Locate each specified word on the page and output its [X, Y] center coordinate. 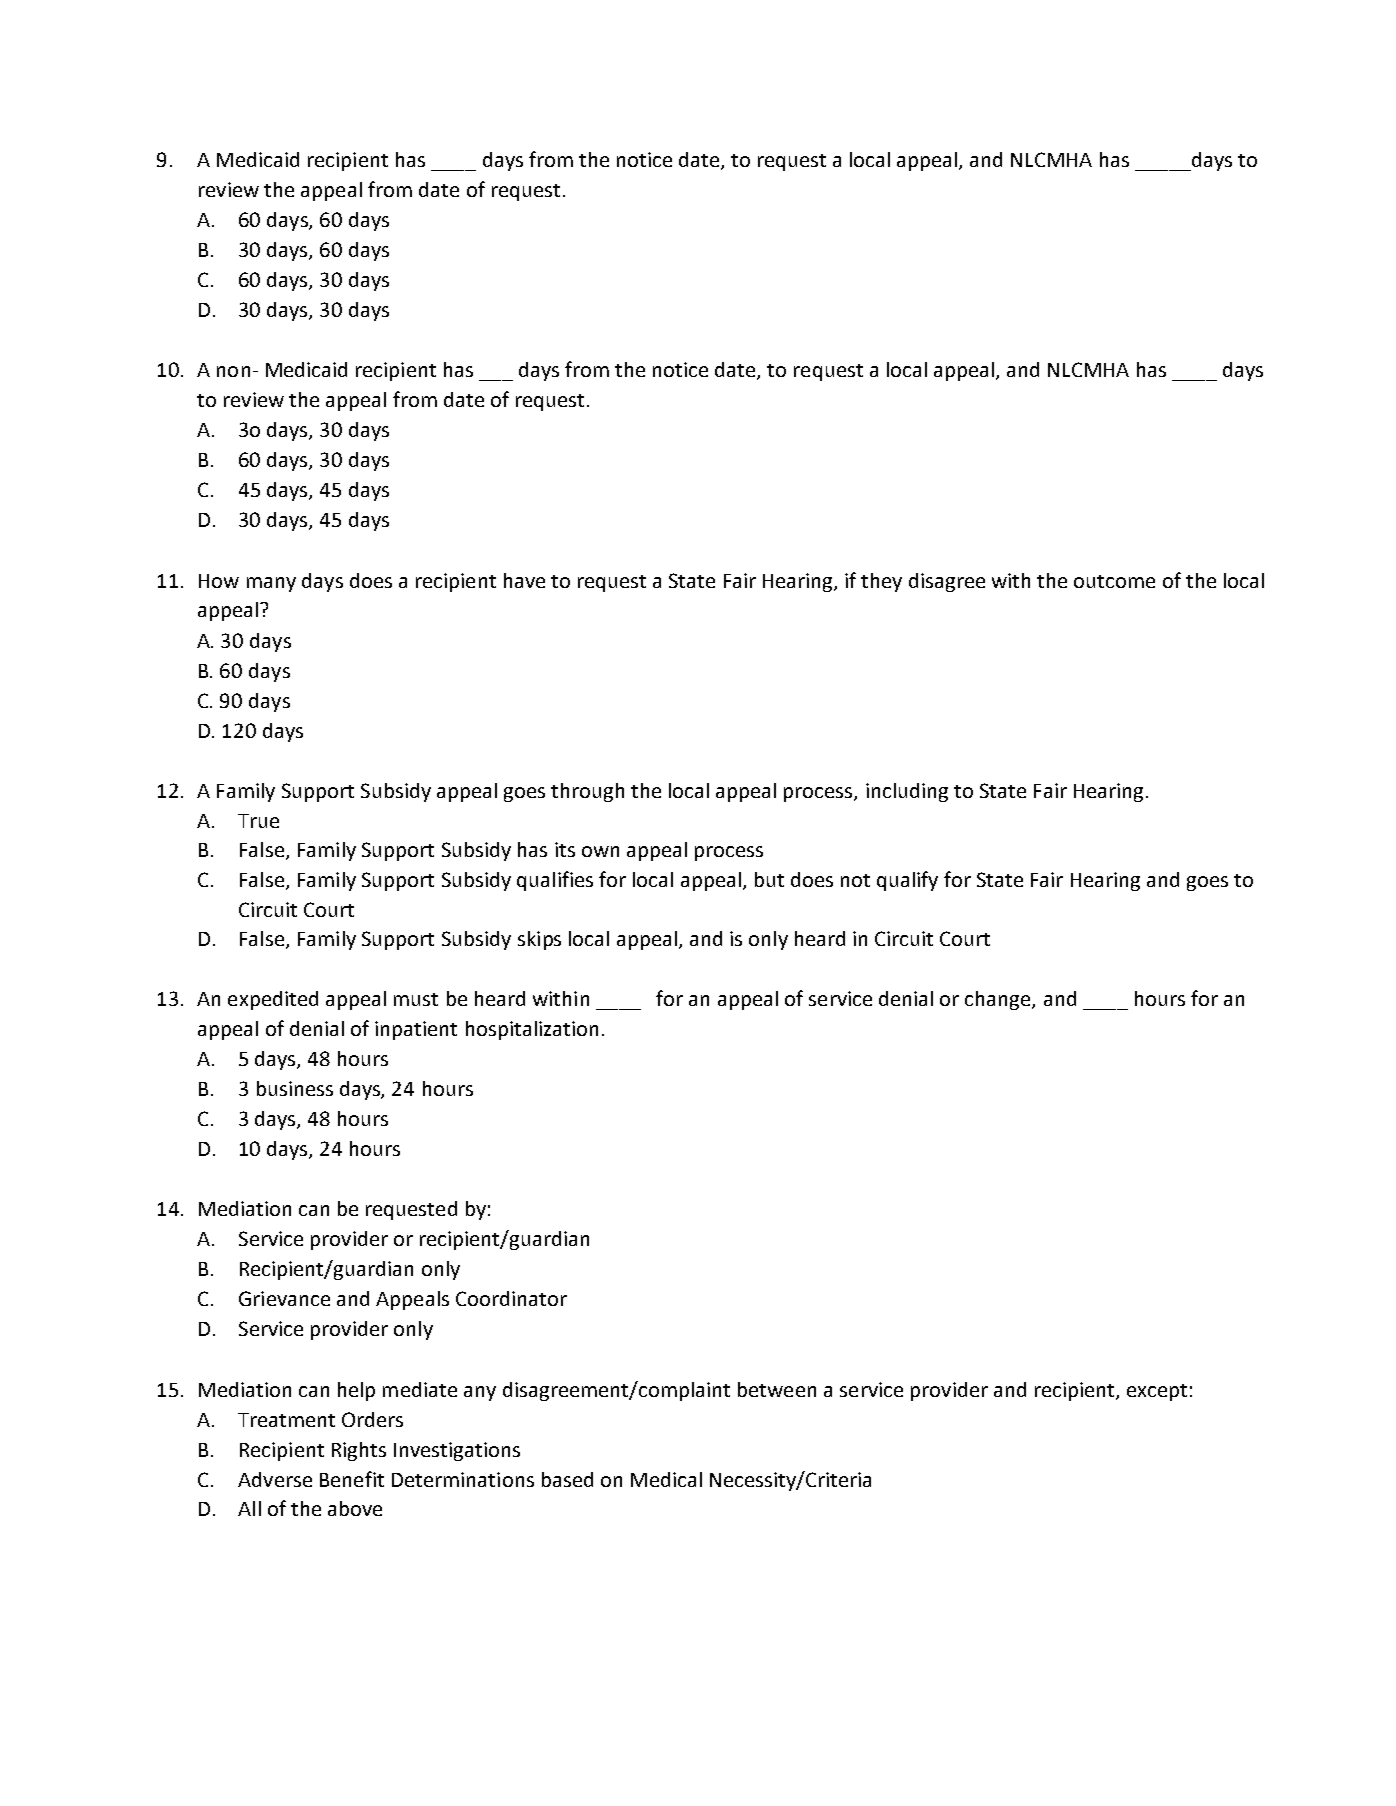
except [1157, 1392]
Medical [666, 1479]
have [524, 580]
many [271, 584]
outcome [1114, 581]
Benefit [352, 1479]
